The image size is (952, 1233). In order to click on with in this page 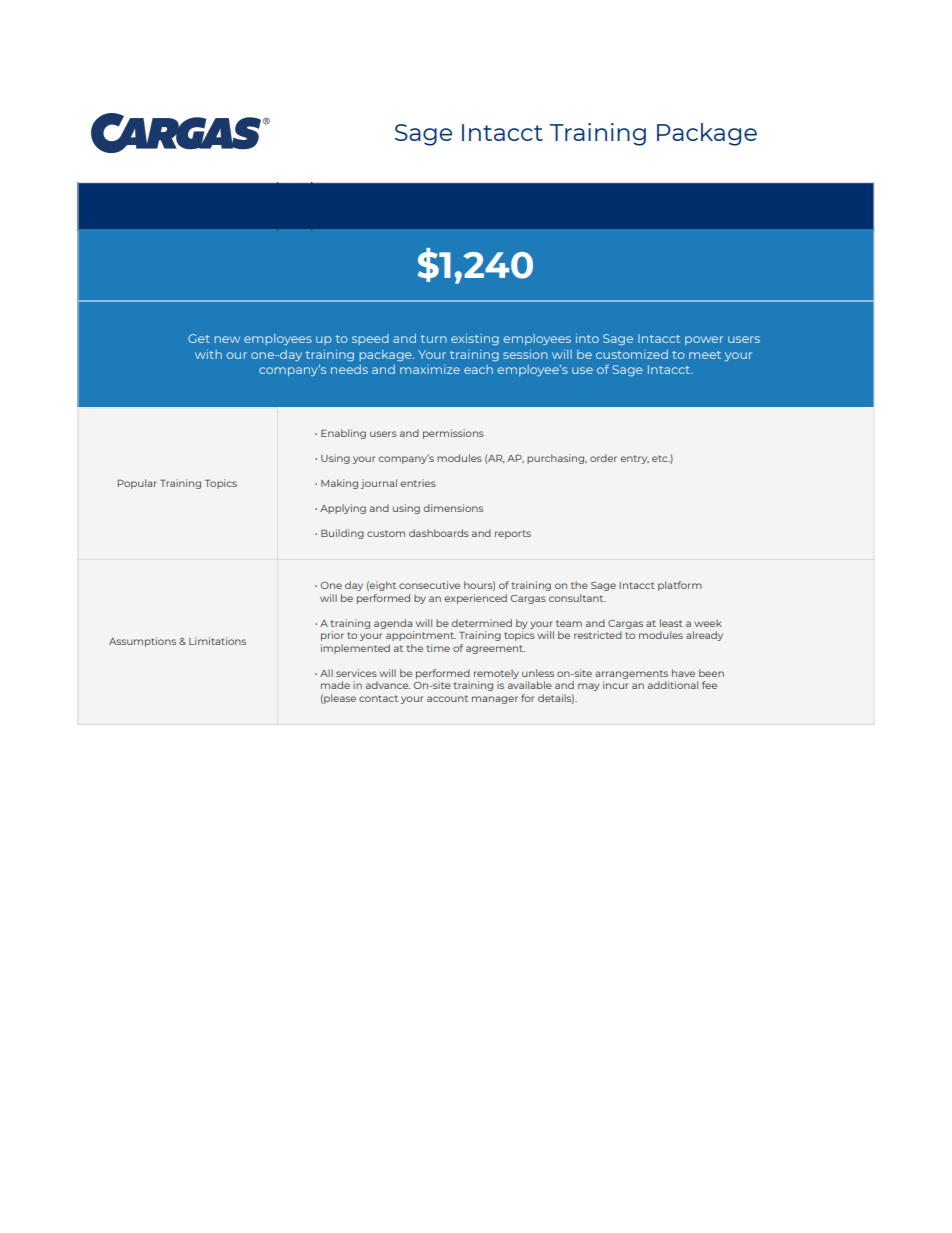, I will do `click(208, 354)`.
